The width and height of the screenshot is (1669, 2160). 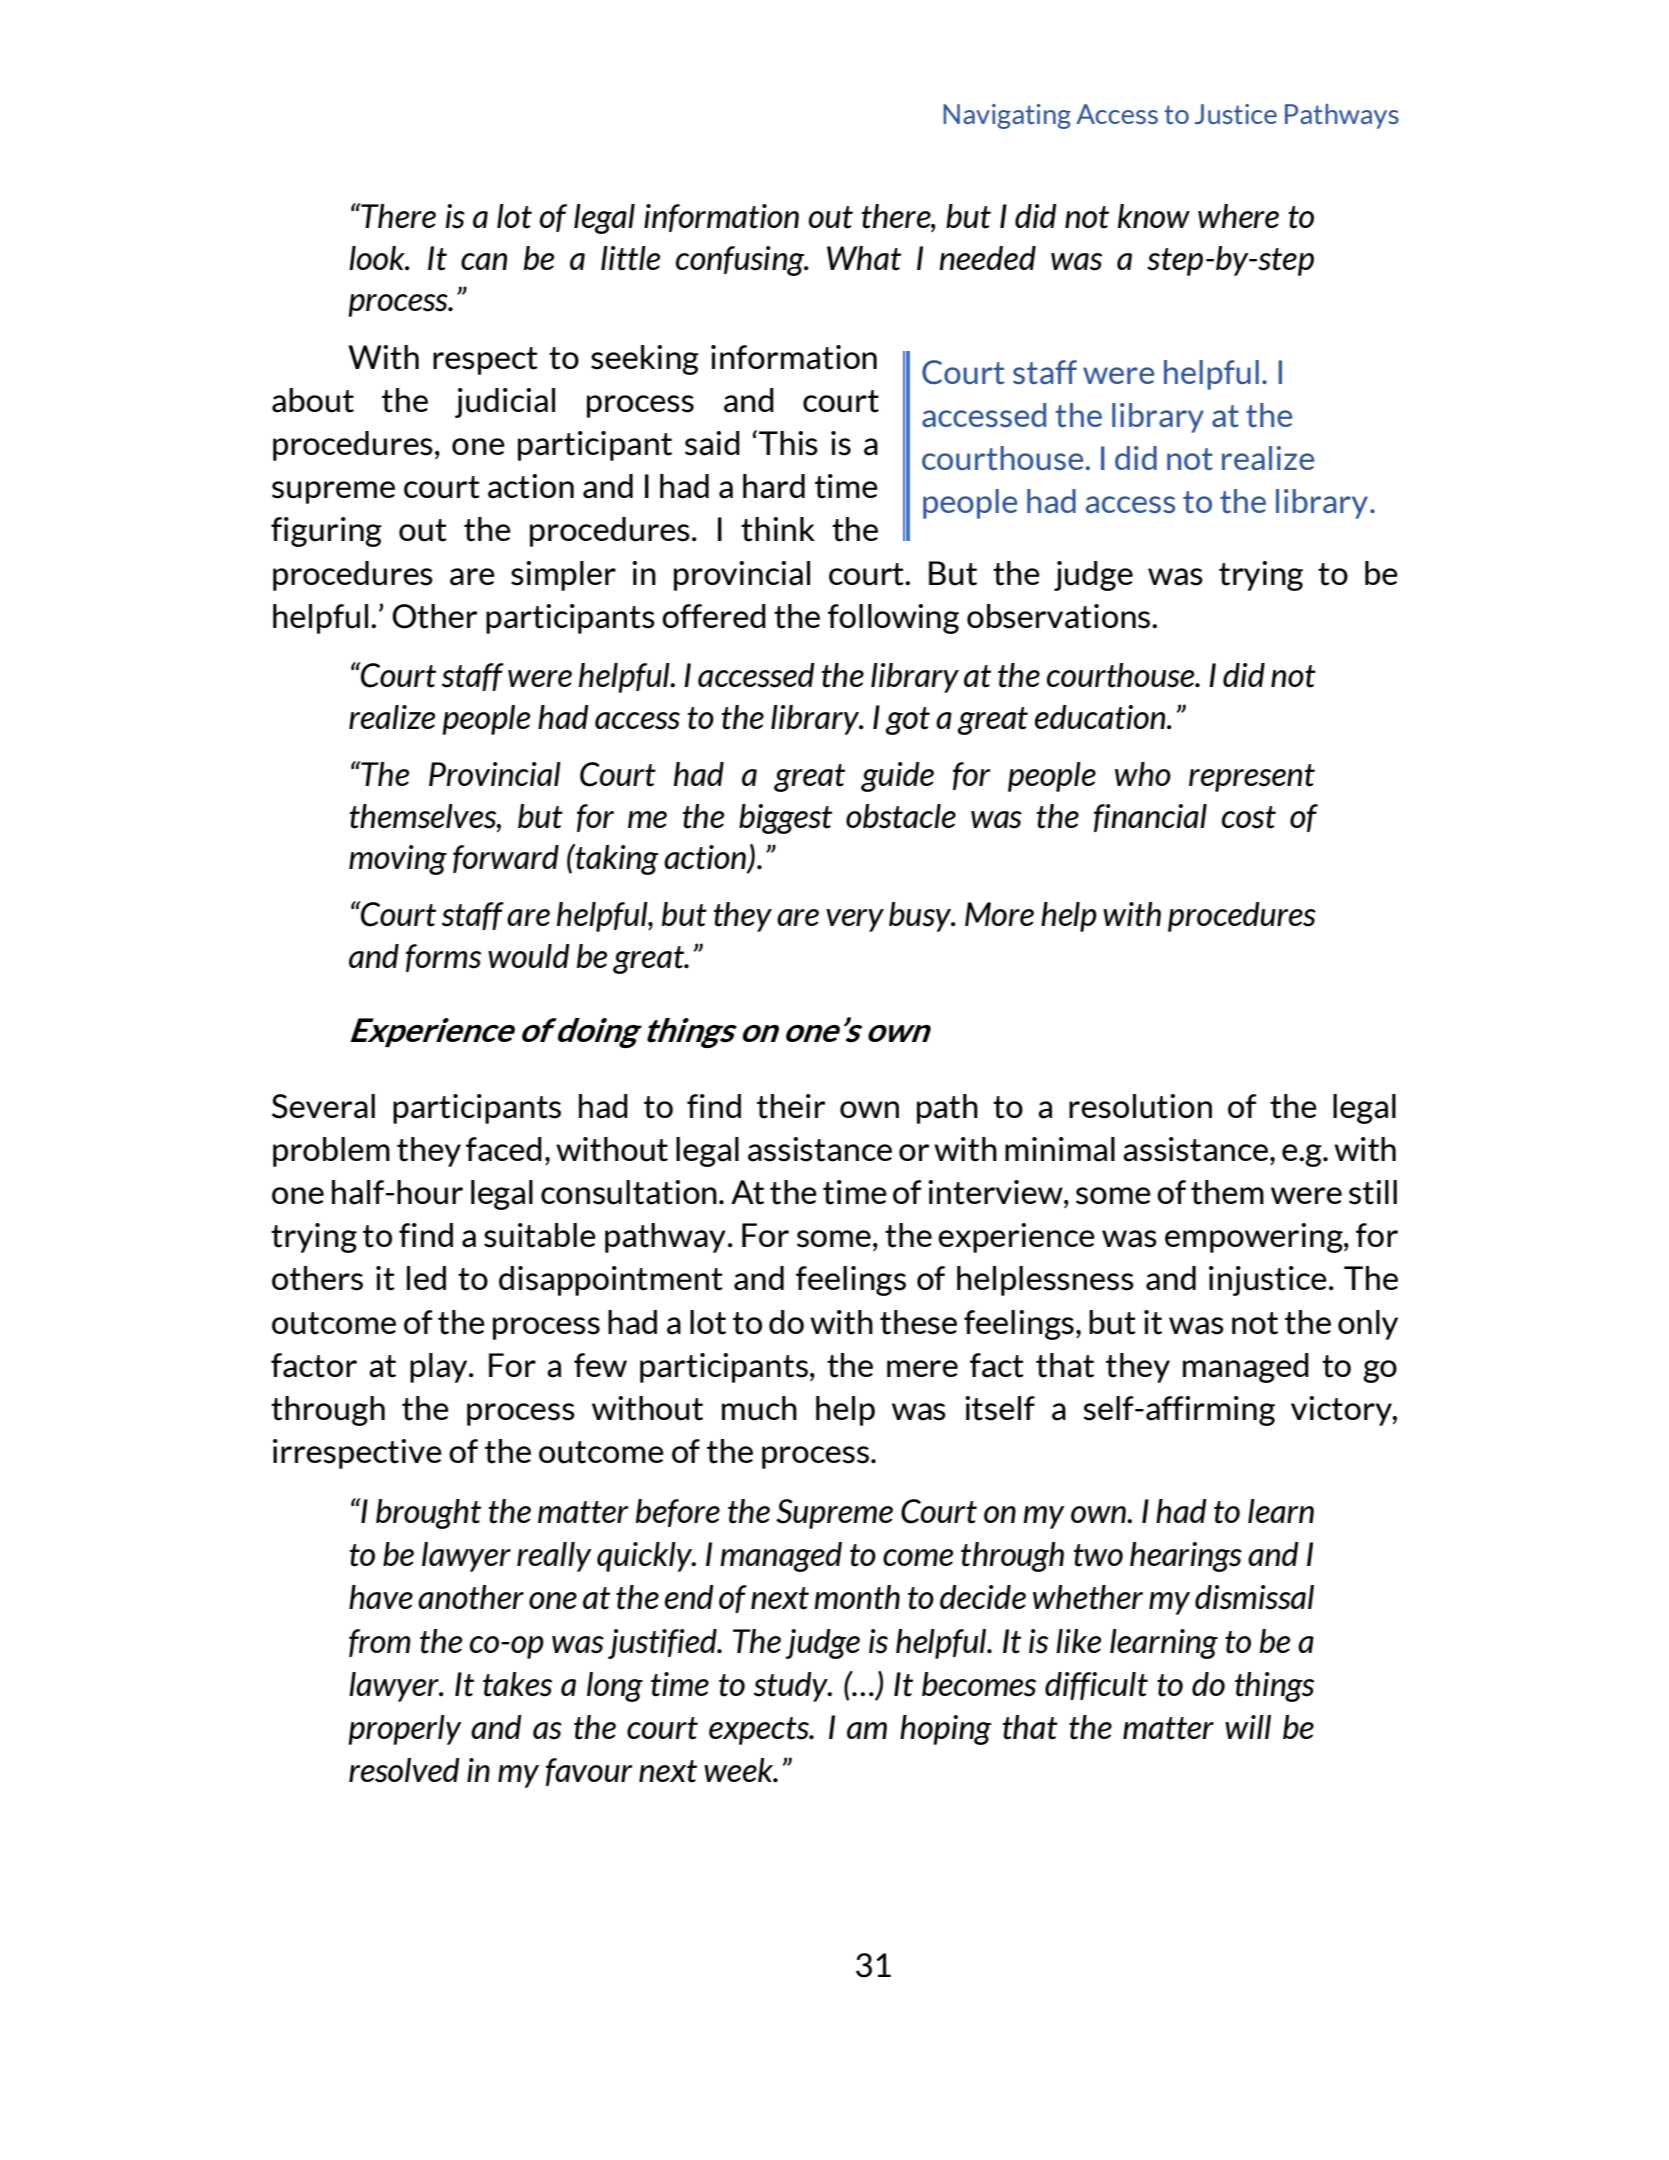 I want to click on these, so click(x=918, y=1322).
